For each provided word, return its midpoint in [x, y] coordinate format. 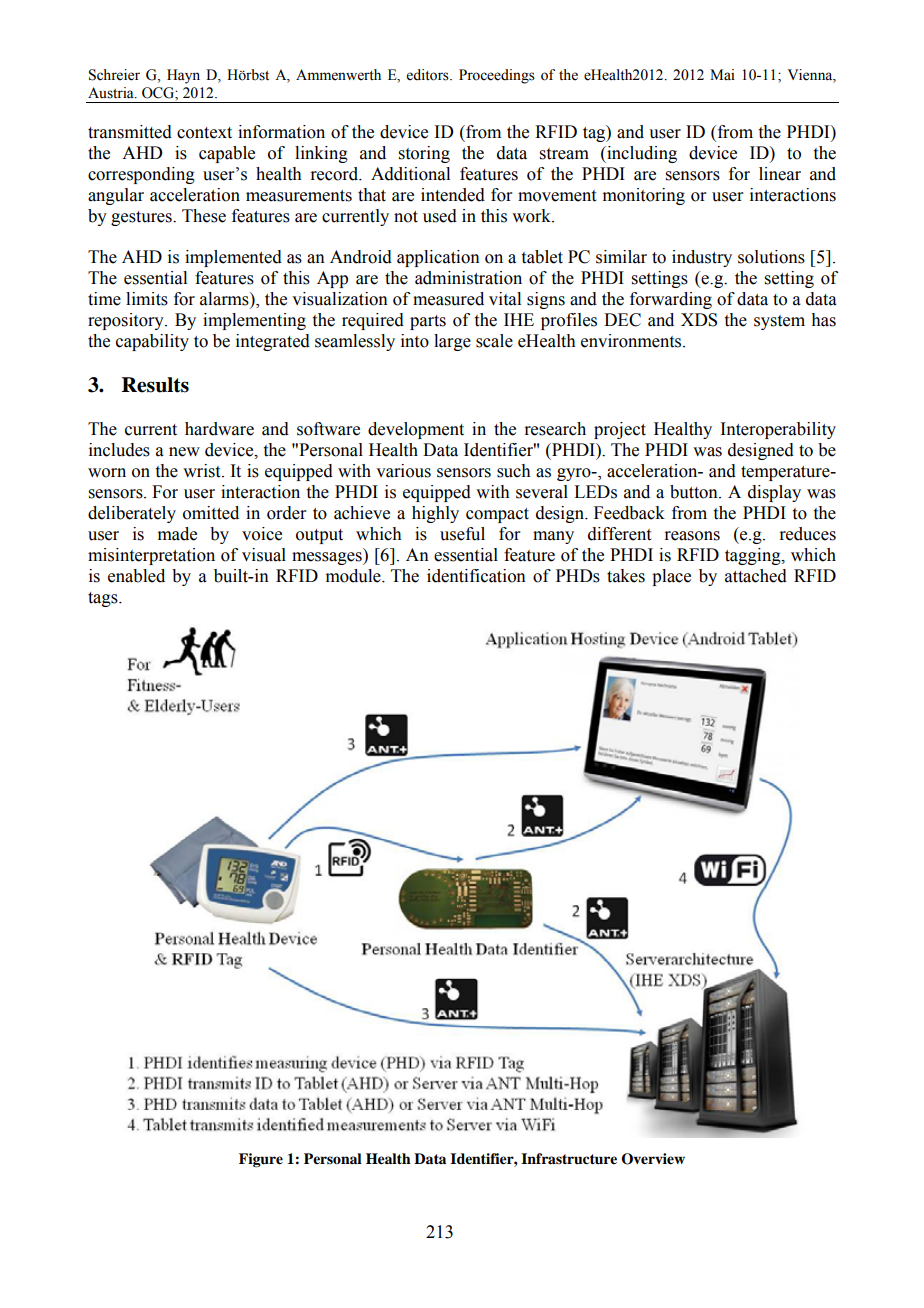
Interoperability [778, 430]
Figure [261, 1160]
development [416, 430]
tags [104, 599]
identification [476, 576]
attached [756, 576]
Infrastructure [569, 1159]
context [204, 133]
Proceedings [497, 76]
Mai [722, 74]
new [184, 452]
